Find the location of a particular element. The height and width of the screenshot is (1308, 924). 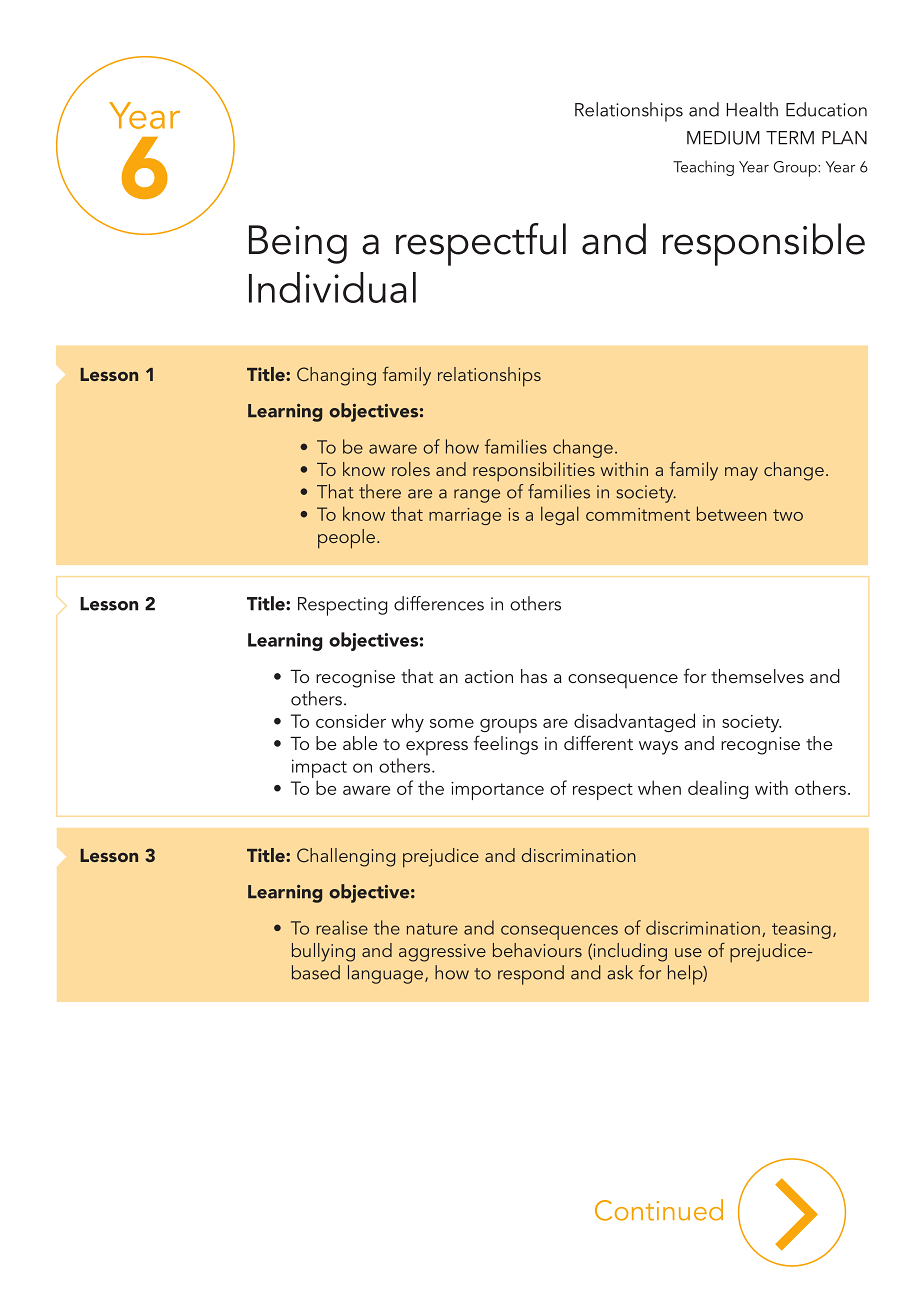

Challenging is located at coordinates (346, 857).
